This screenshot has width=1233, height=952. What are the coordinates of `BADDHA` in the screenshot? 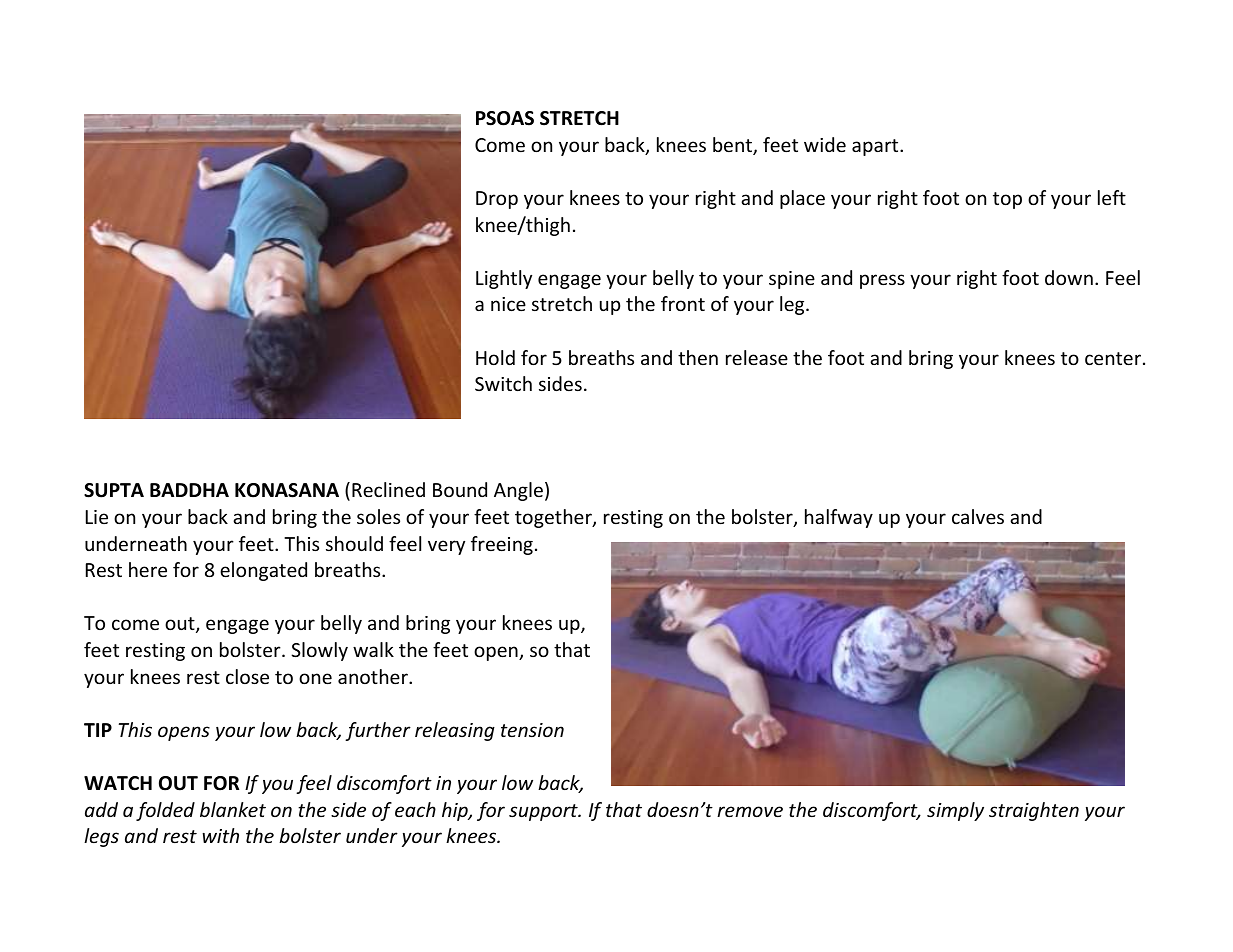 It's located at (189, 490).
